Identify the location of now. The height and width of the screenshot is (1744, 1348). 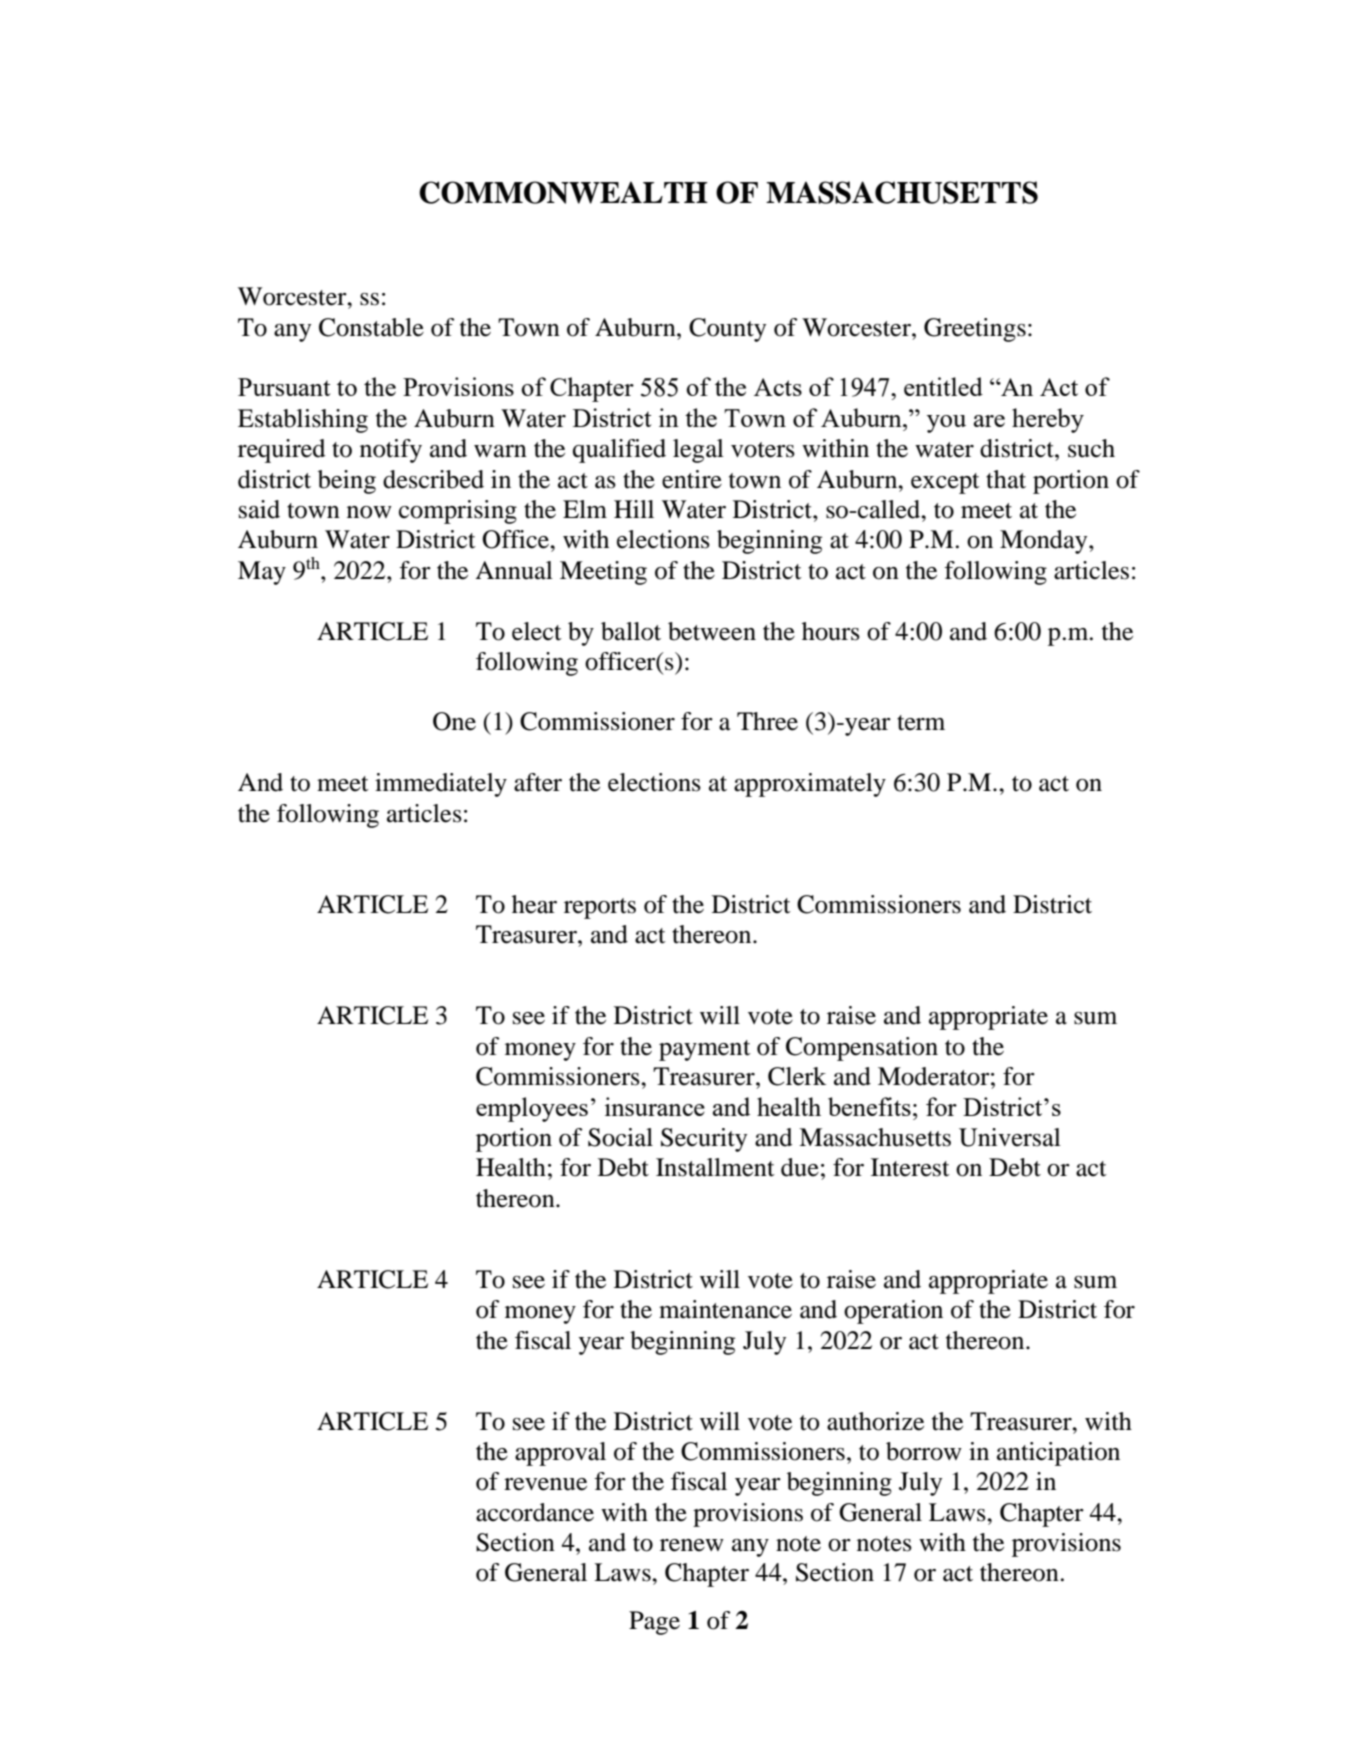
(369, 512).
